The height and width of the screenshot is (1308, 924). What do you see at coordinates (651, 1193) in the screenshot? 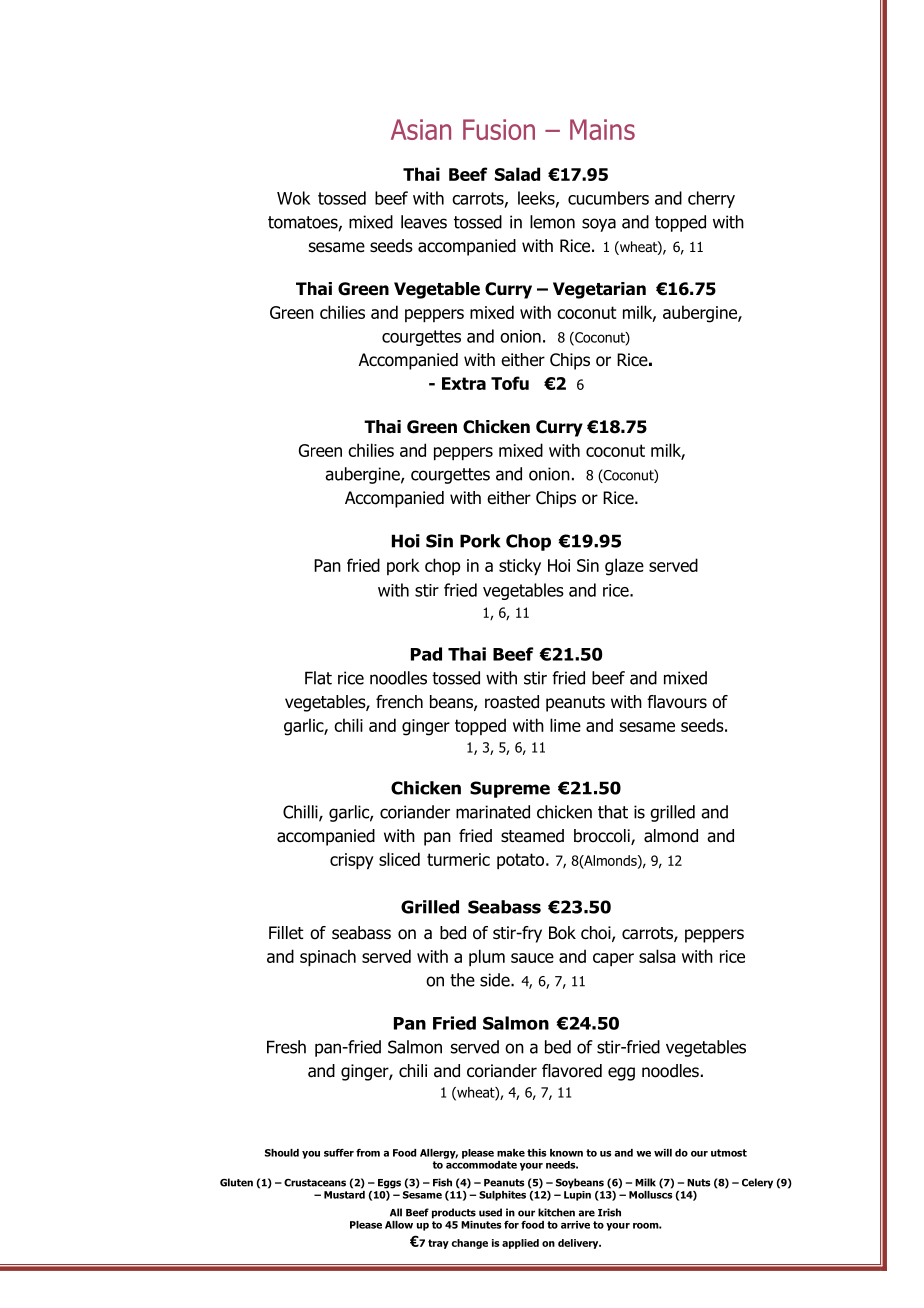
I see `Molluscs` at bounding box center [651, 1193].
